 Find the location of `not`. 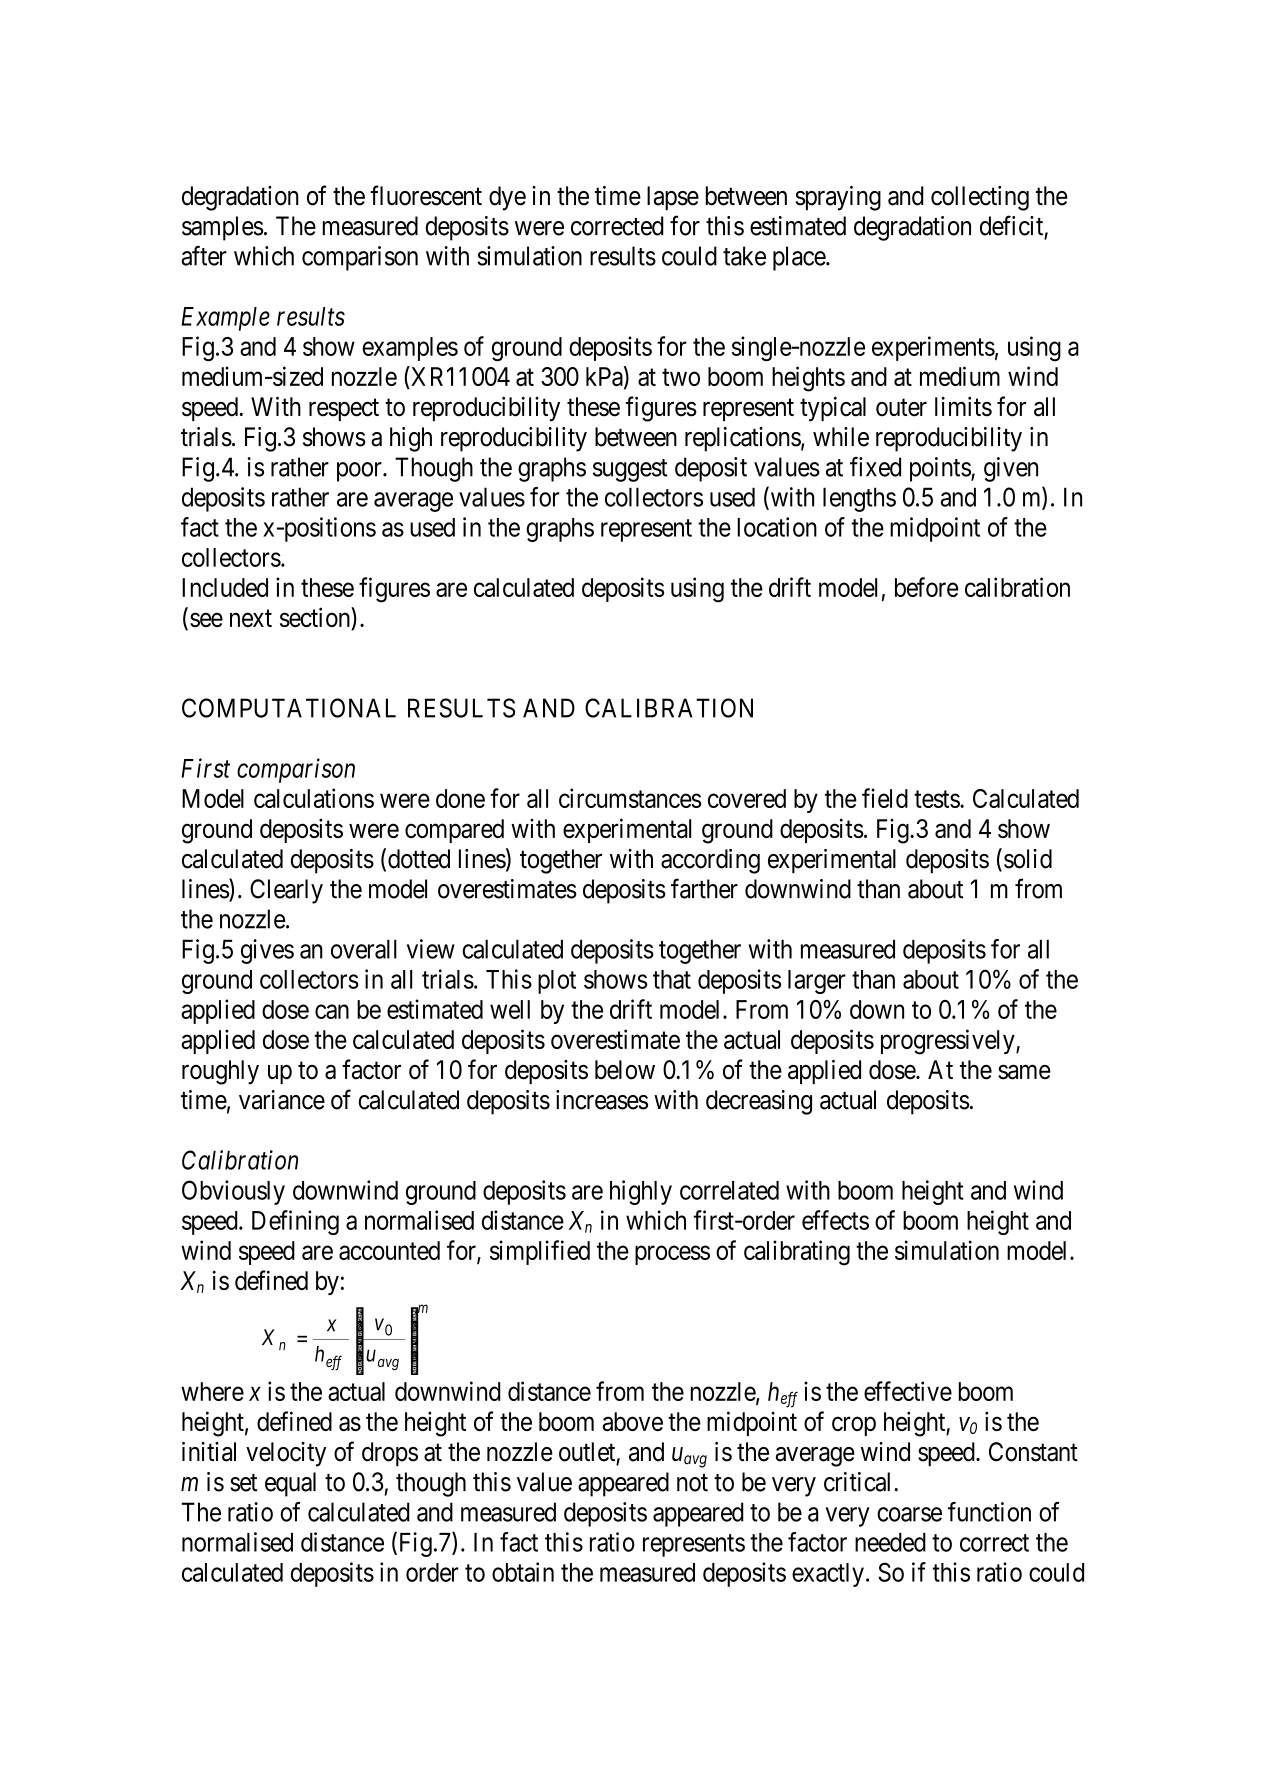

not is located at coordinates (692, 1483).
